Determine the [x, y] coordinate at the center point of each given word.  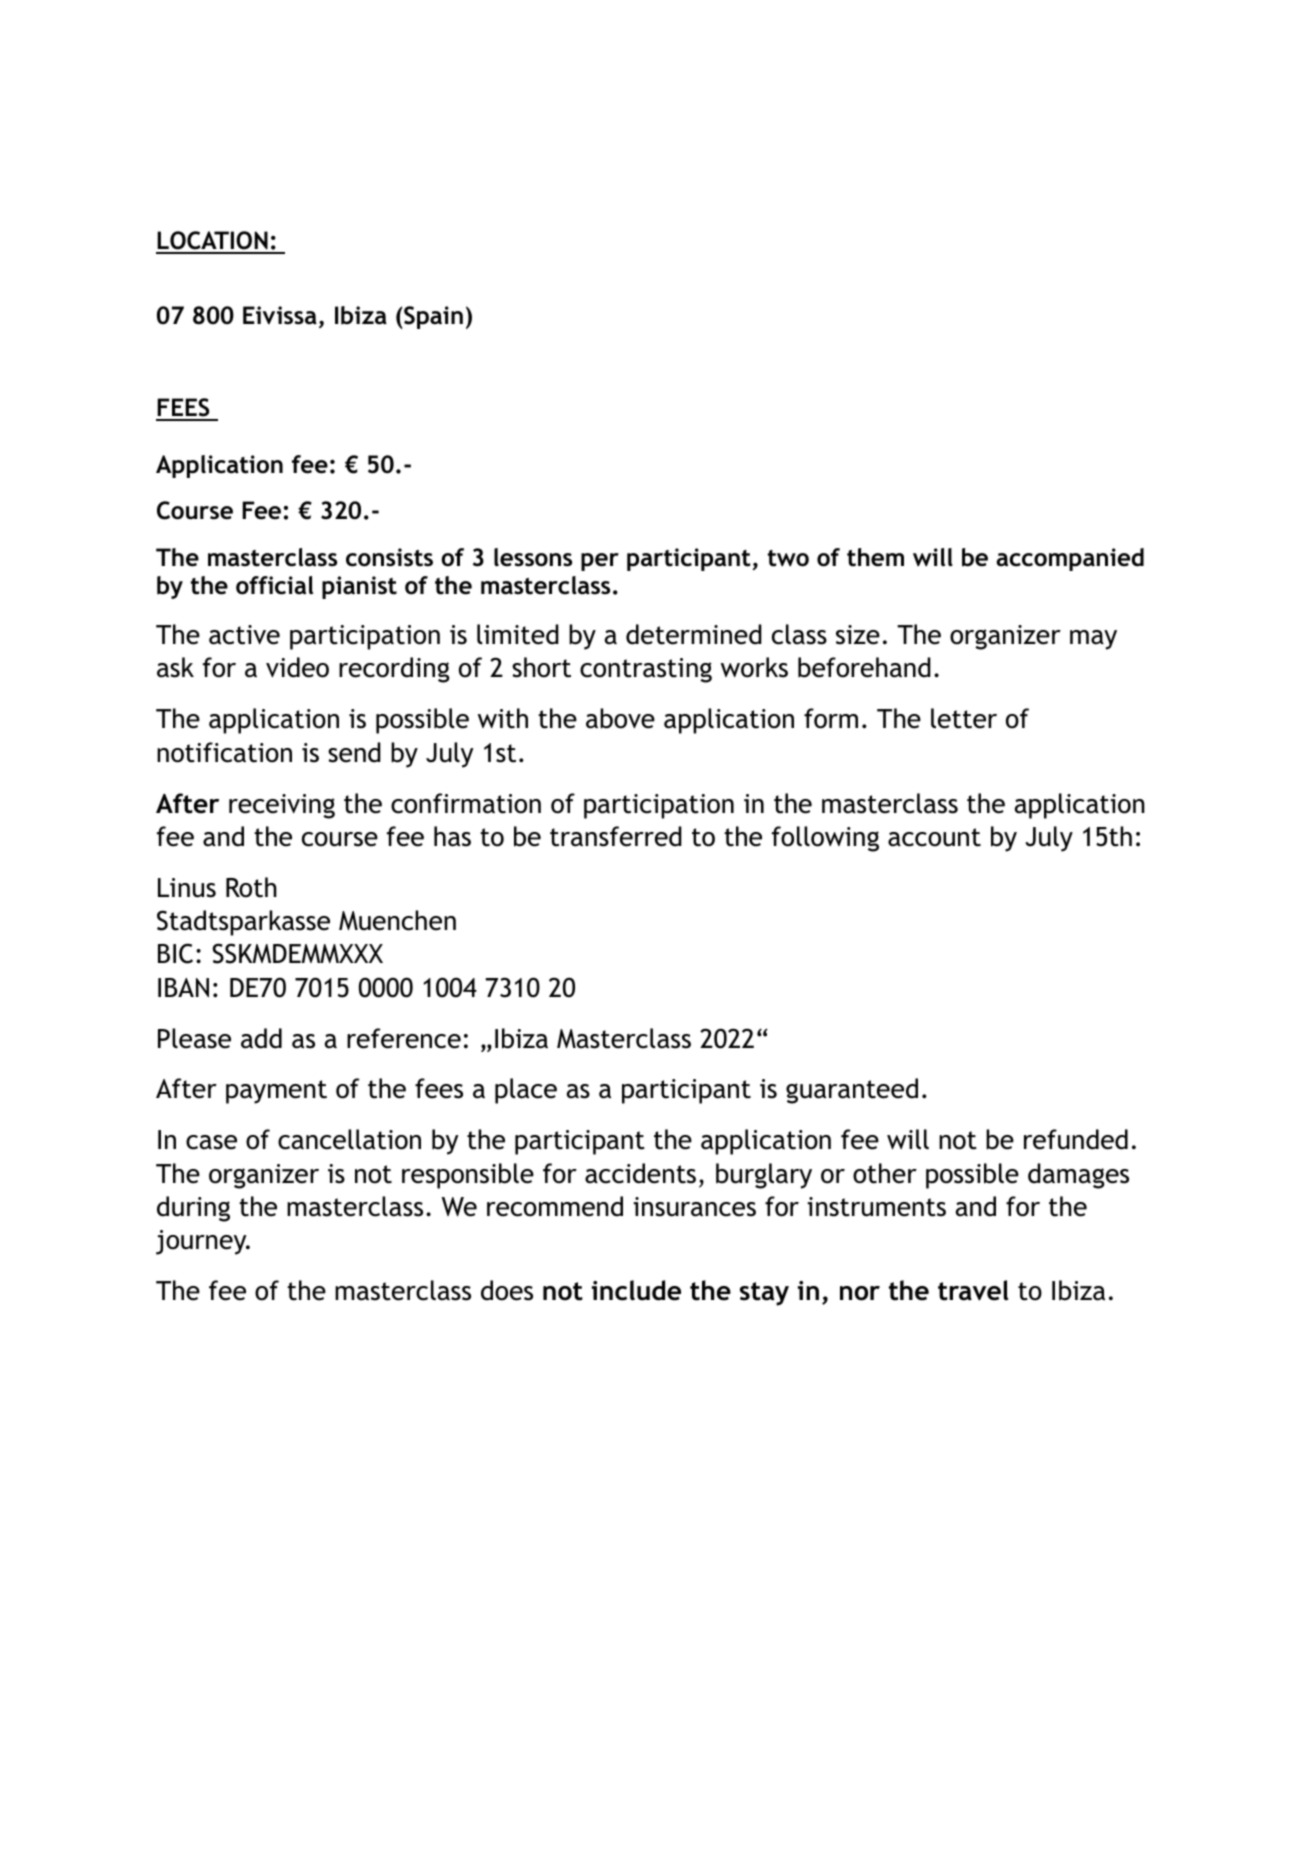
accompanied [1070, 559]
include [636, 1290]
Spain [433, 317]
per [600, 562]
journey [202, 1242]
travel [973, 1290]
